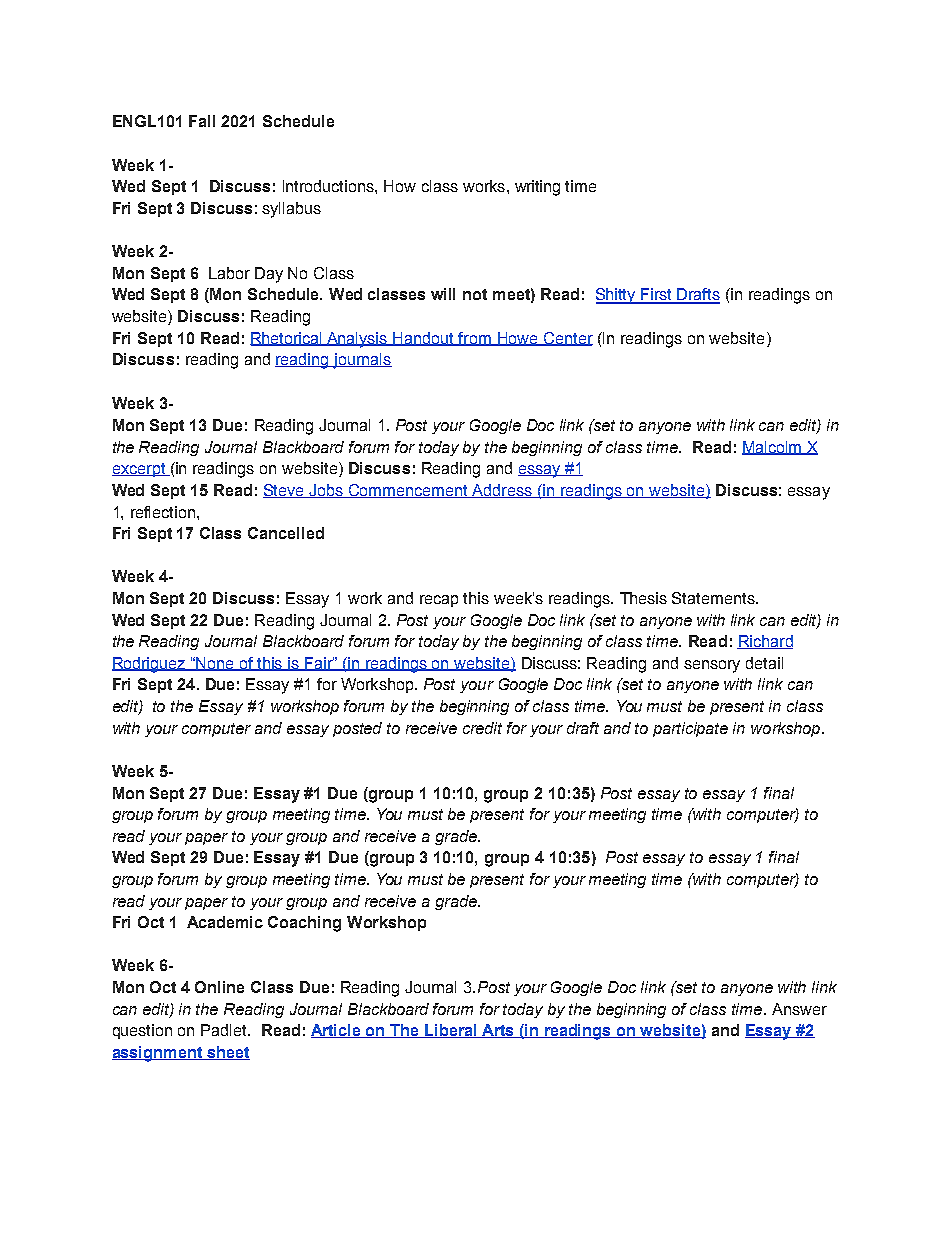  What do you see at coordinates (319, 664) in the screenshot?
I see `Fair` at bounding box center [319, 664].
